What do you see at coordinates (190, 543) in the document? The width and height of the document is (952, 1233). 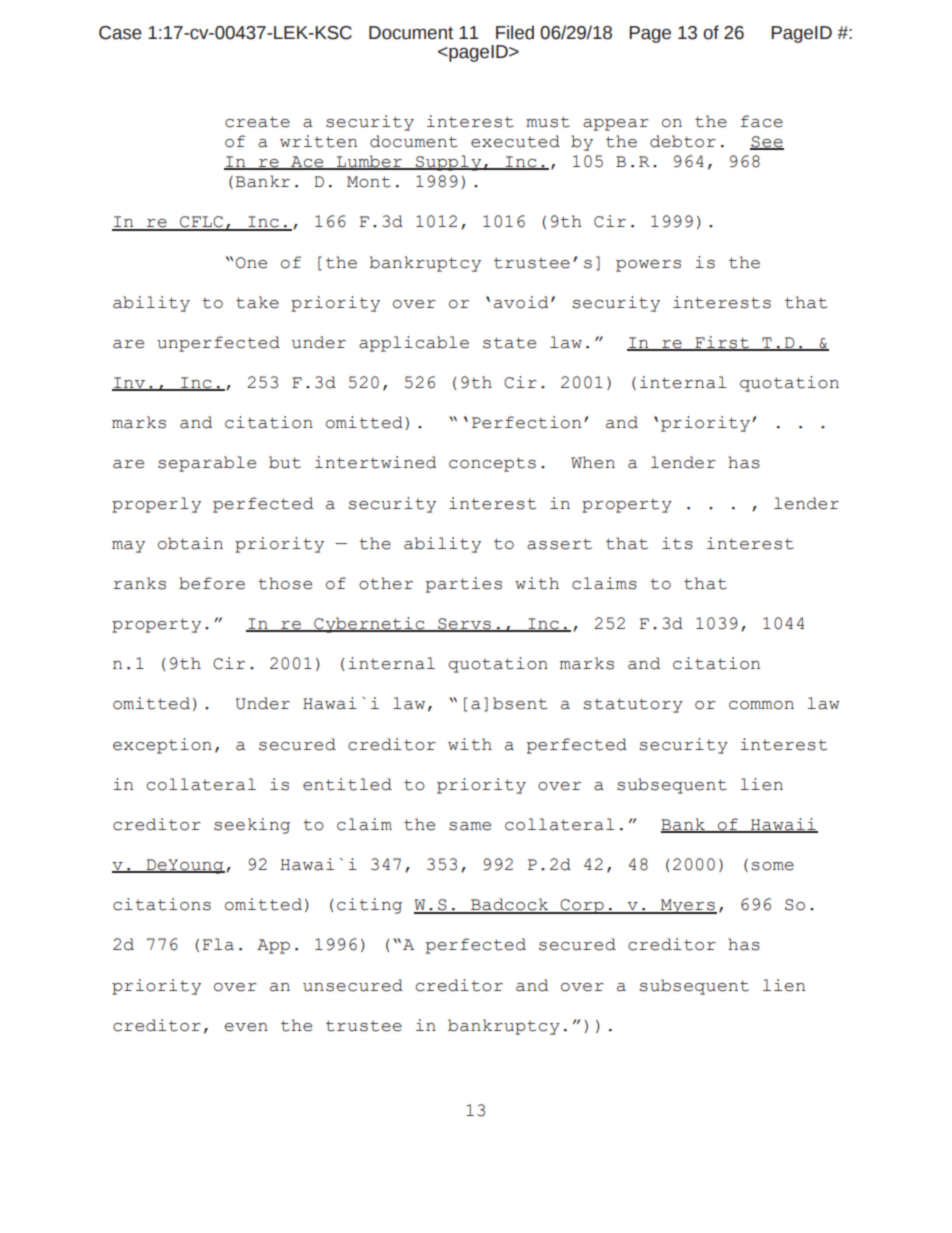 I see `obtain` at bounding box center [190, 543].
